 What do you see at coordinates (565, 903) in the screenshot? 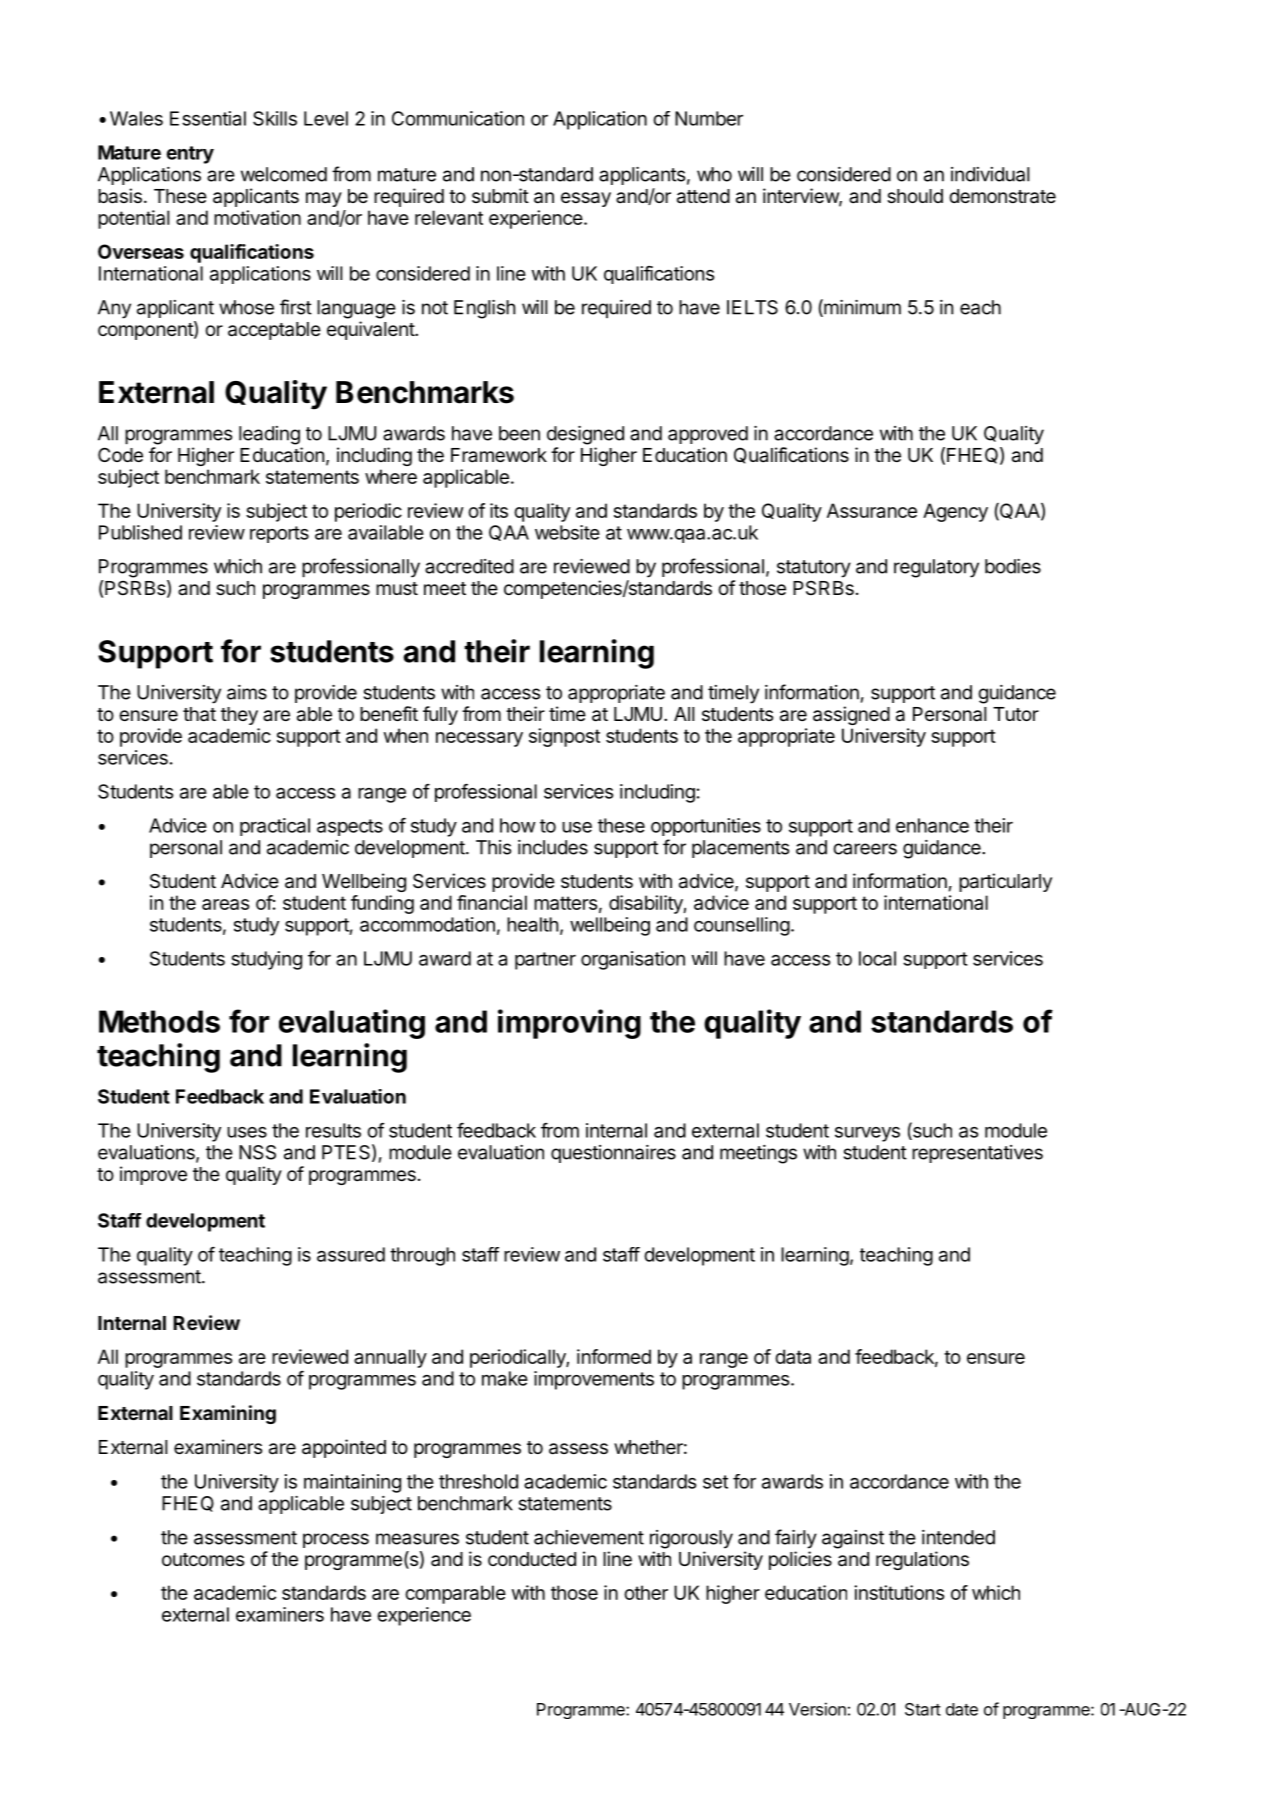
I see `matters` at bounding box center [565, 903].
